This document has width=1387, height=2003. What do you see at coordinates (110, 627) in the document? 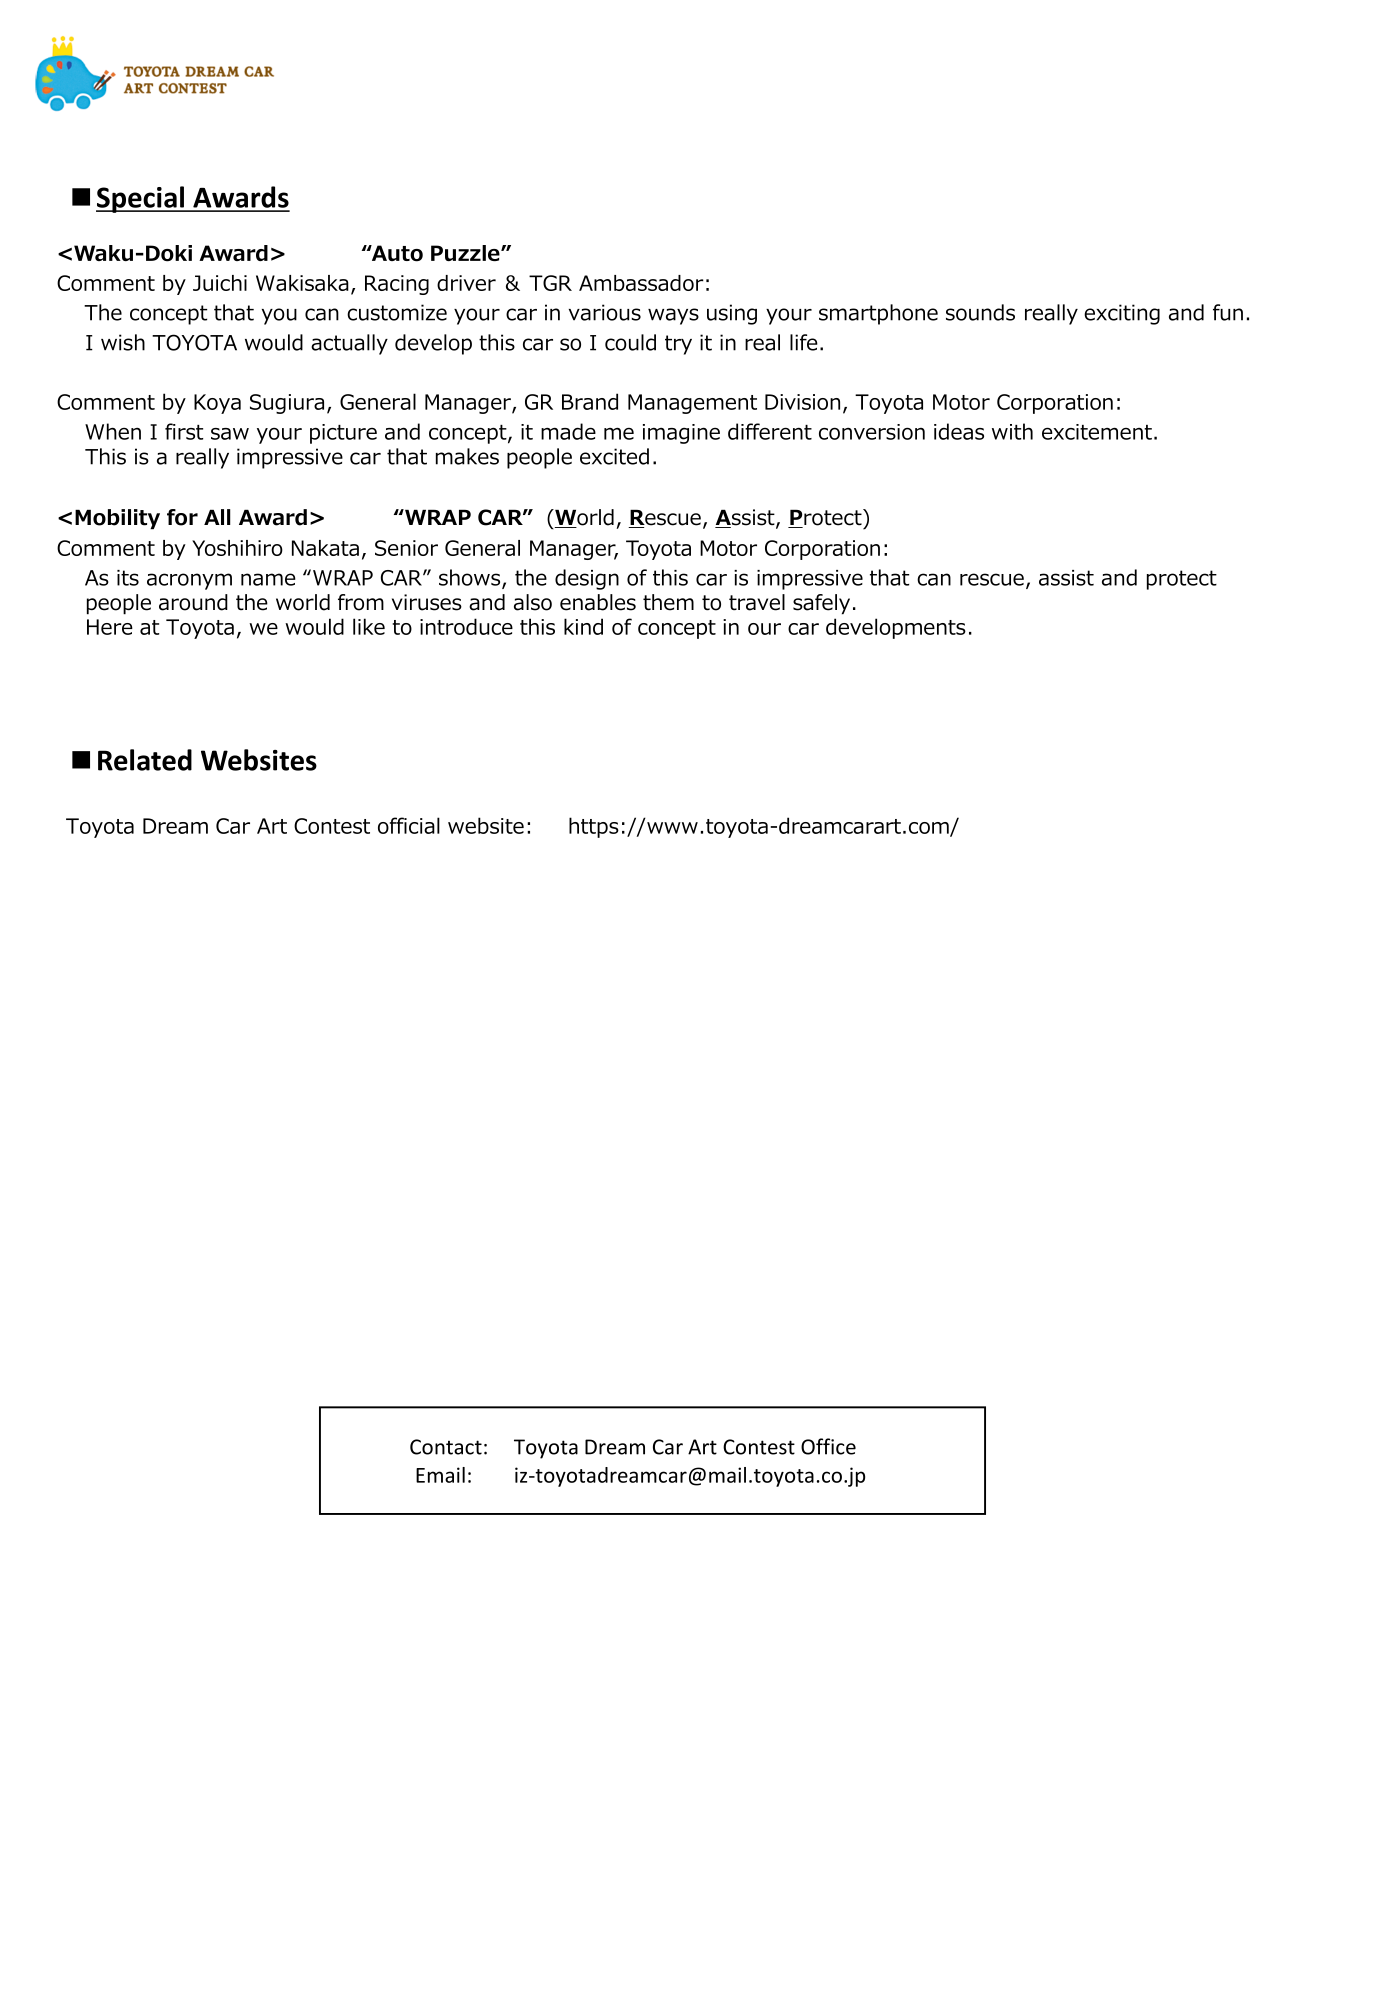
I see `Here` at bounding box center [110, 627].
